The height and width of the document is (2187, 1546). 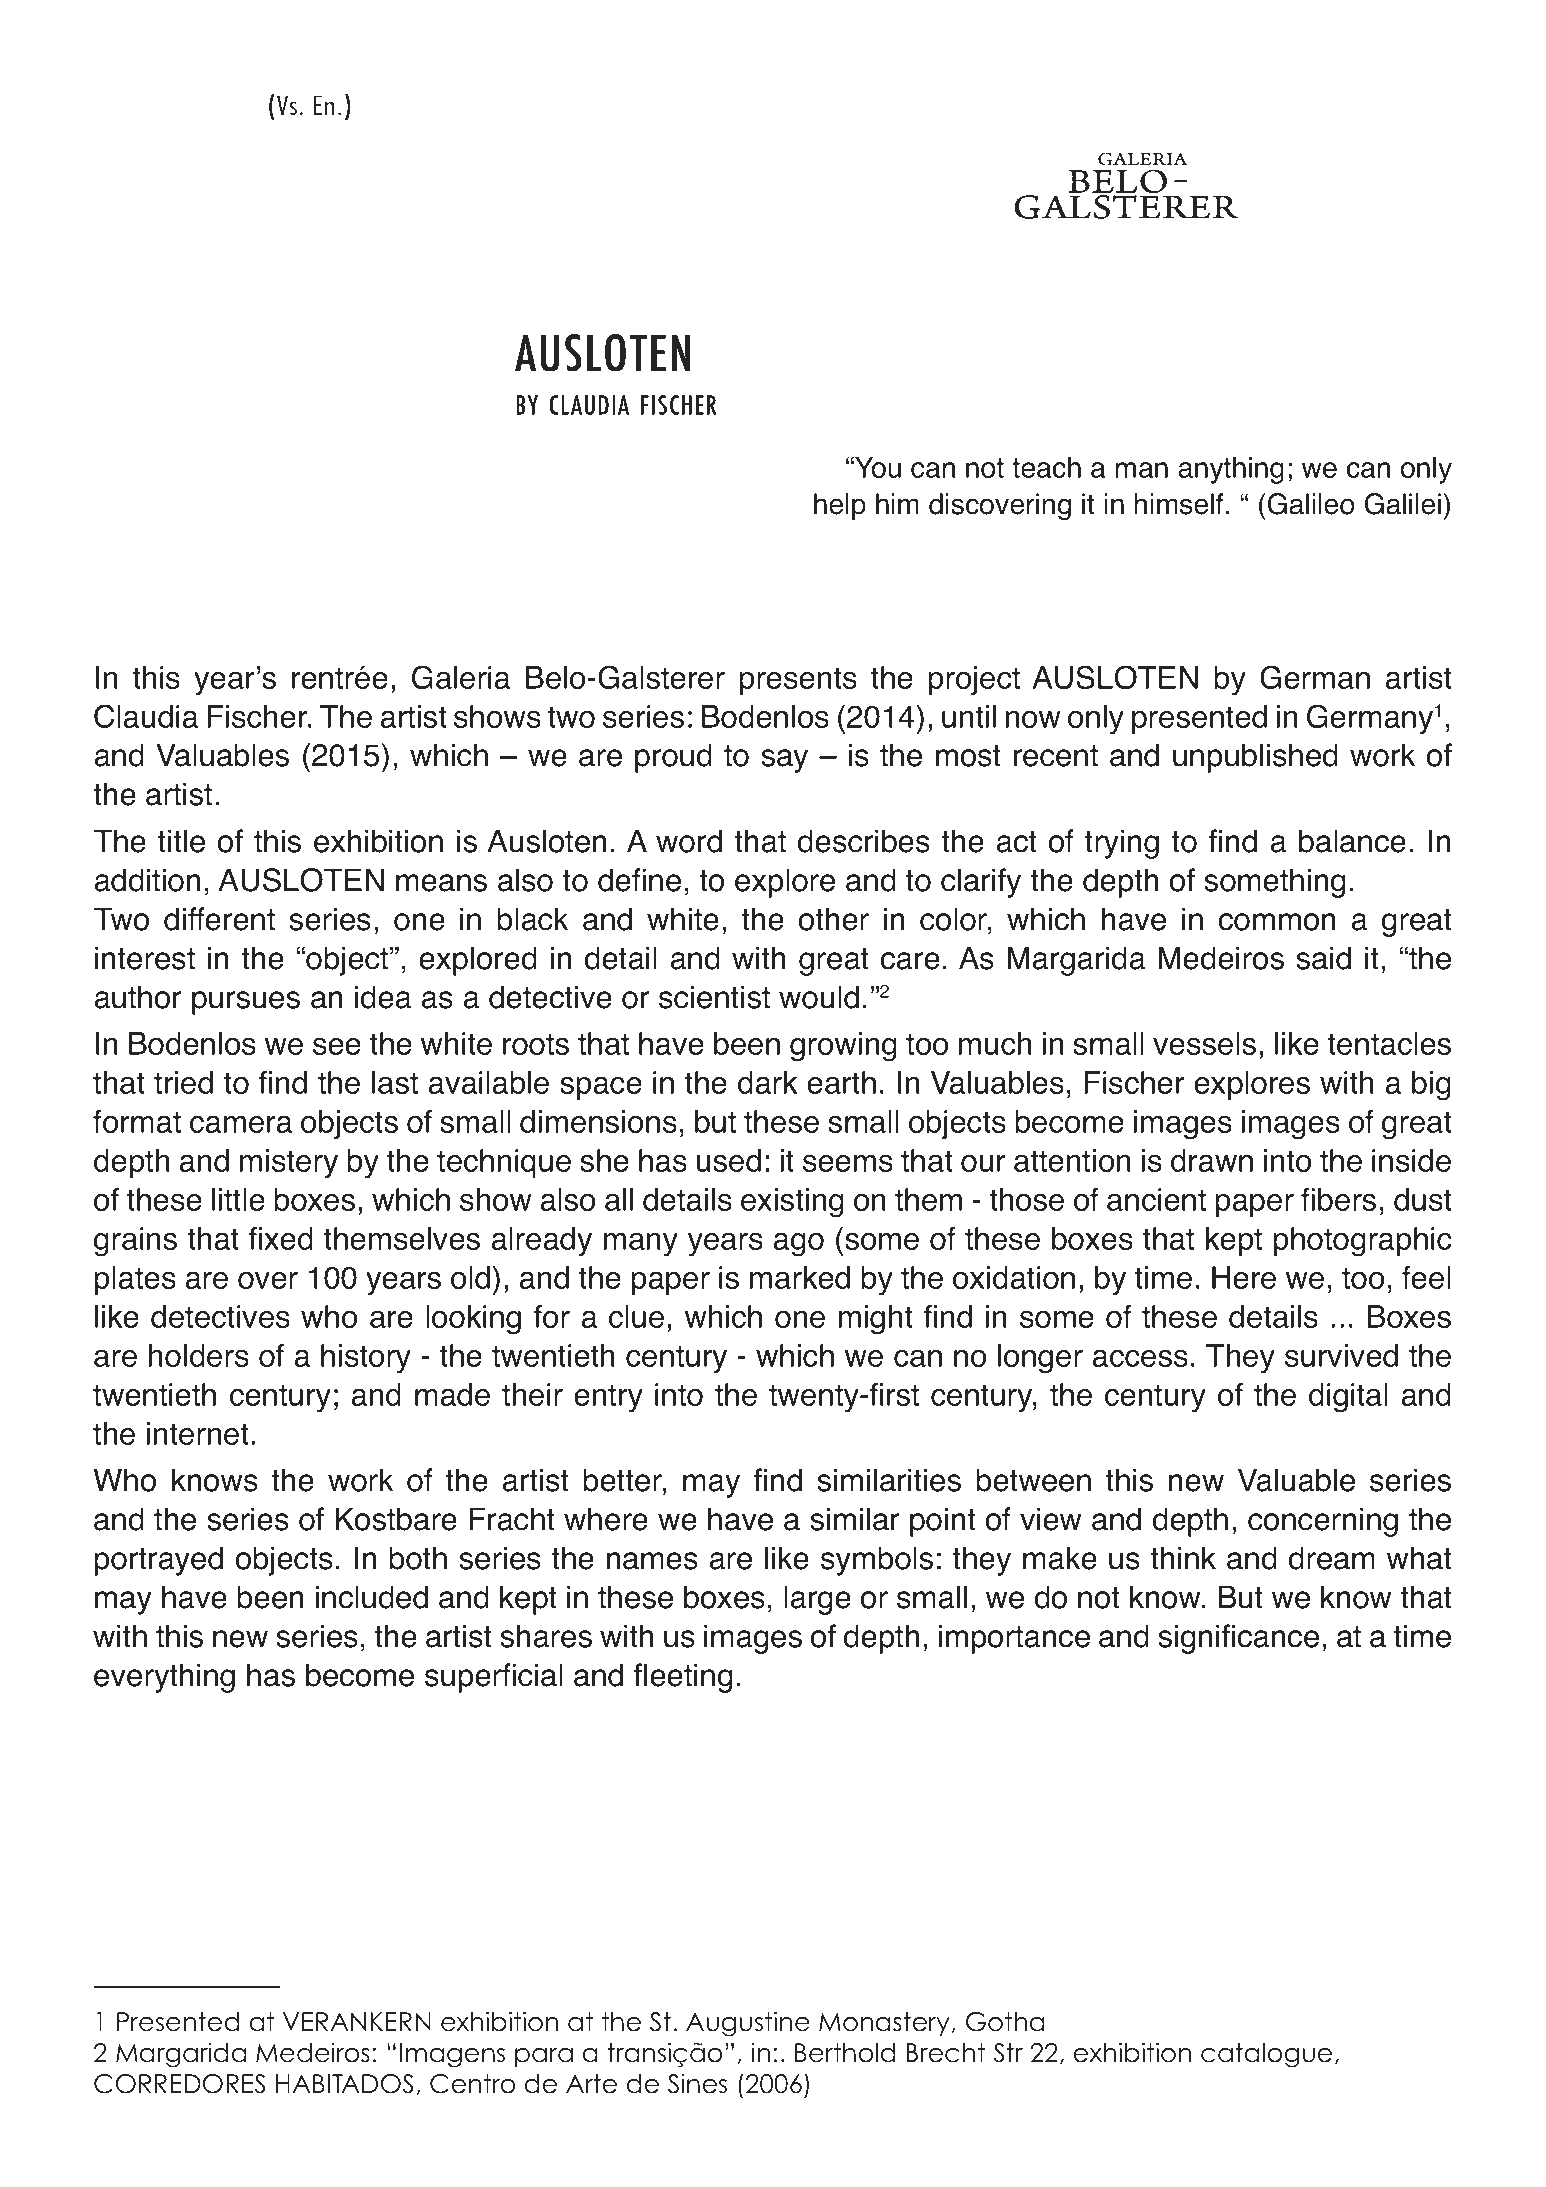 What do you see at coordinates (840, 506) in the document?
I see `help` at bounding box center [840, 506].
